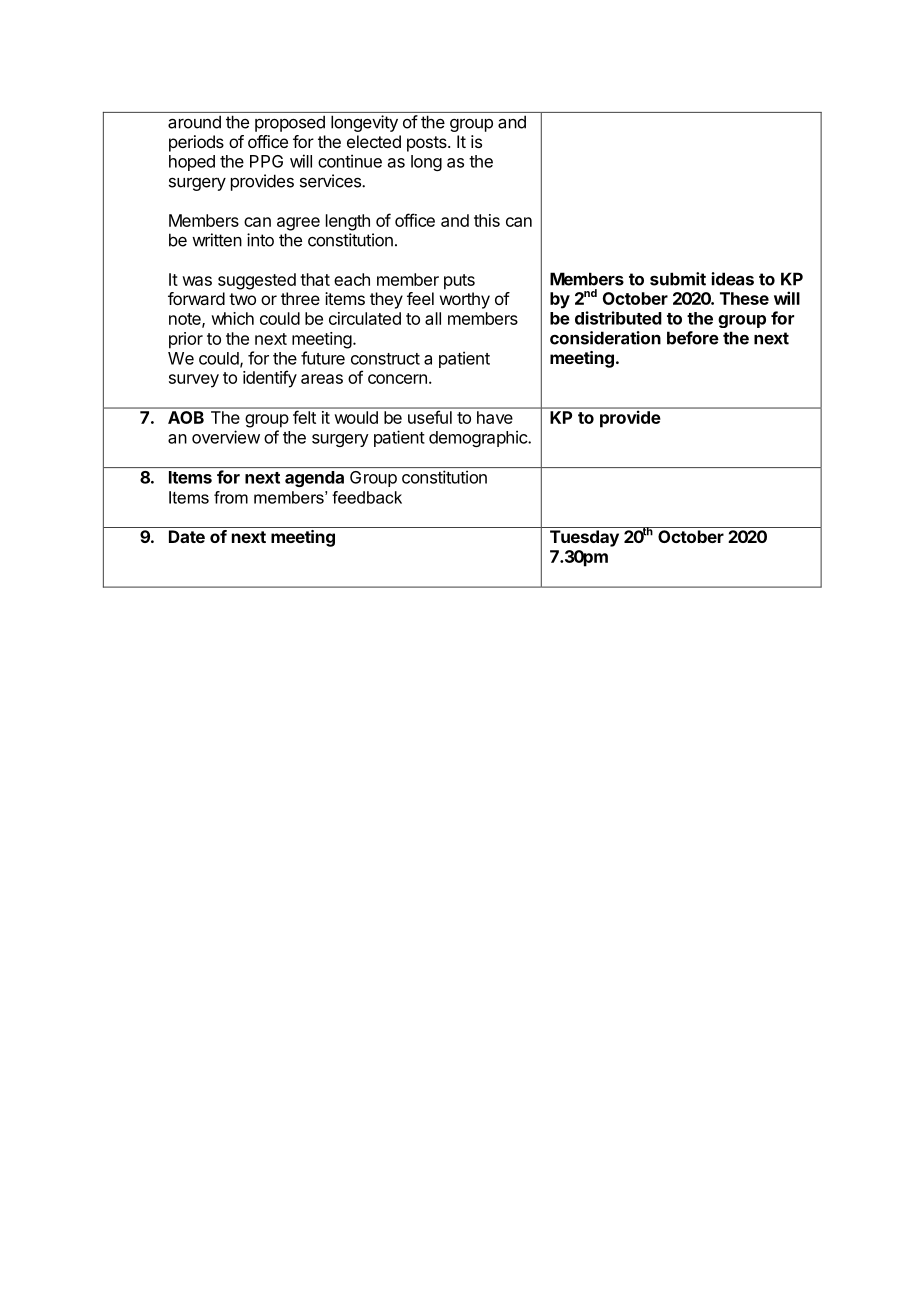  I want to click on periods, so click(196, 143).
